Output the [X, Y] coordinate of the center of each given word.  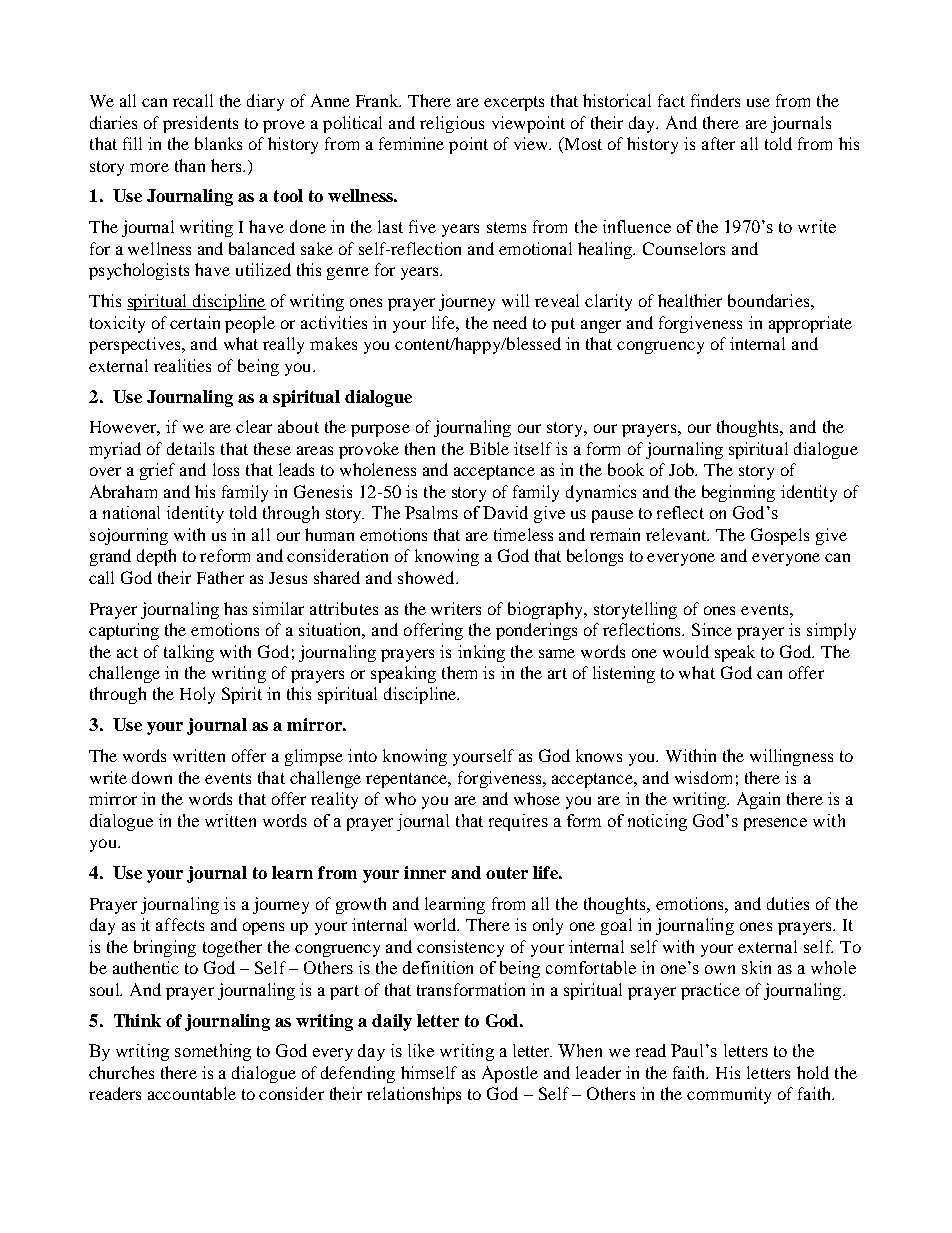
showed [427, 577]
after [718, 143]
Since [712, 629]
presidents [200, 124]
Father [220, 577]
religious [452, 124]
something [213, 1052]
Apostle [510, 1074]
